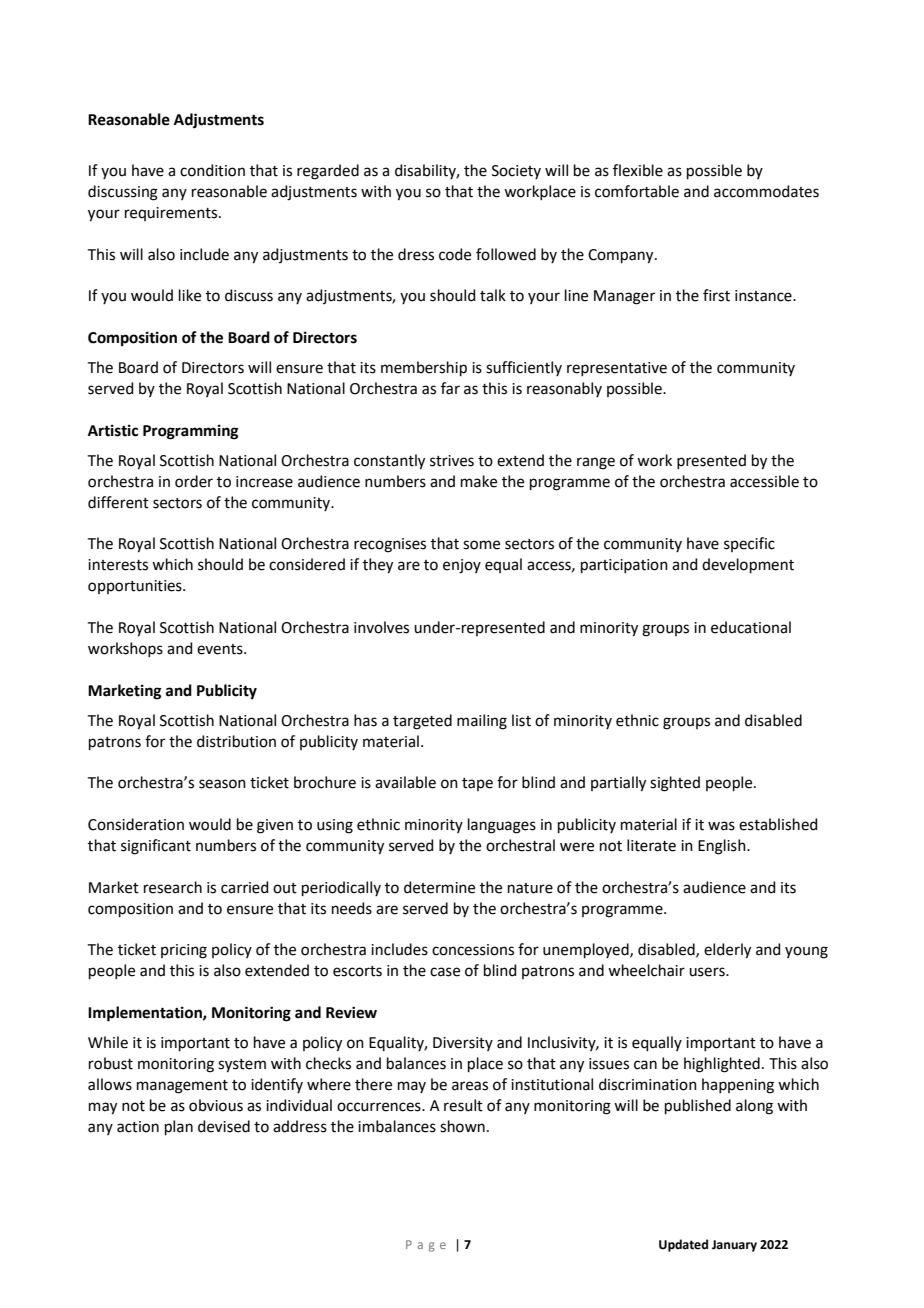  What do you see at coordinates (173, 887) in the screenshot?
I see `research` at bounding box center [173, 887].
